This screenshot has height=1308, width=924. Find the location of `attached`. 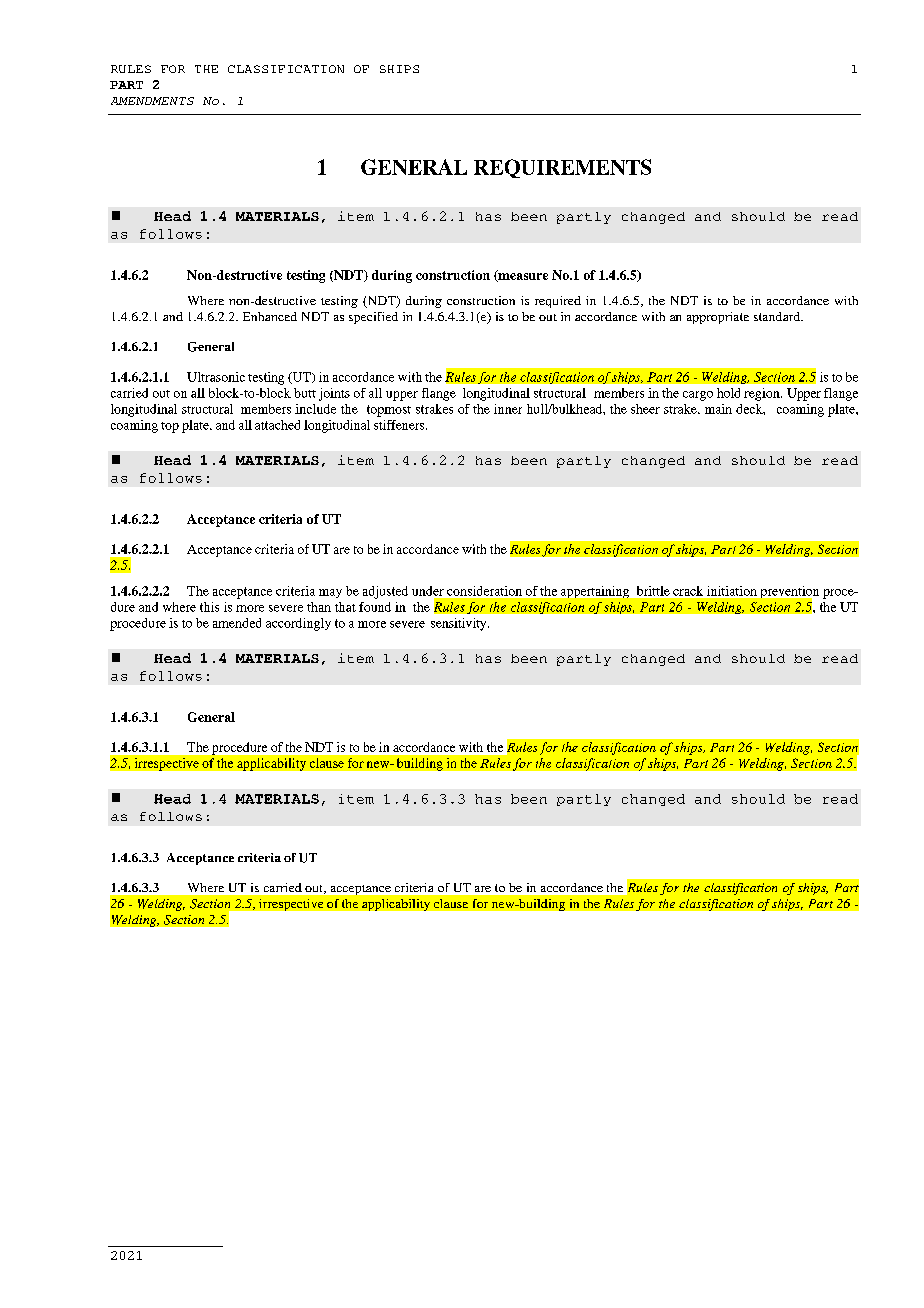

attached is located at coordinates (277, 425).
